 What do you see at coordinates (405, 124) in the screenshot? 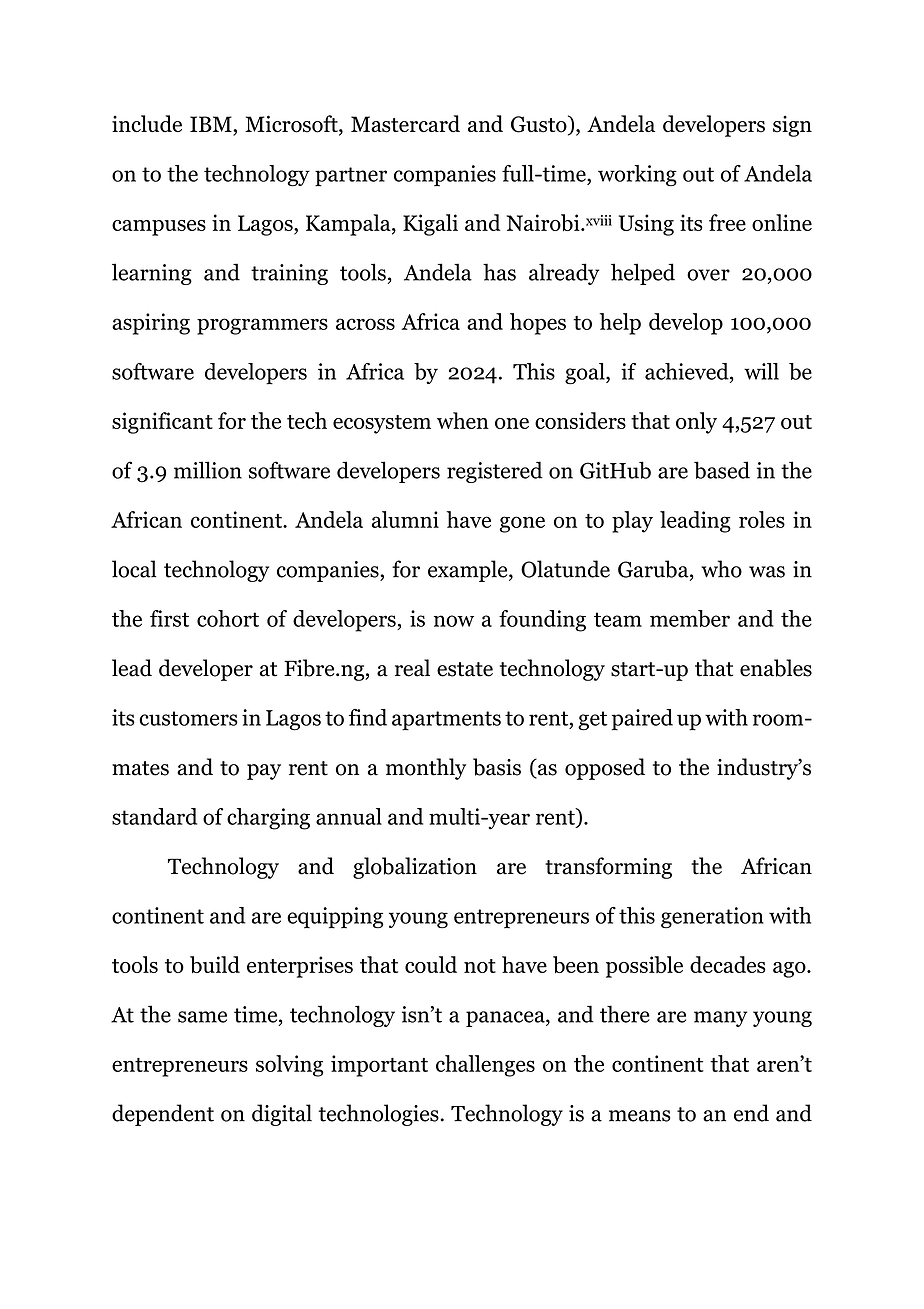
I see `Mastercard` at bounding box center [405, 124].
